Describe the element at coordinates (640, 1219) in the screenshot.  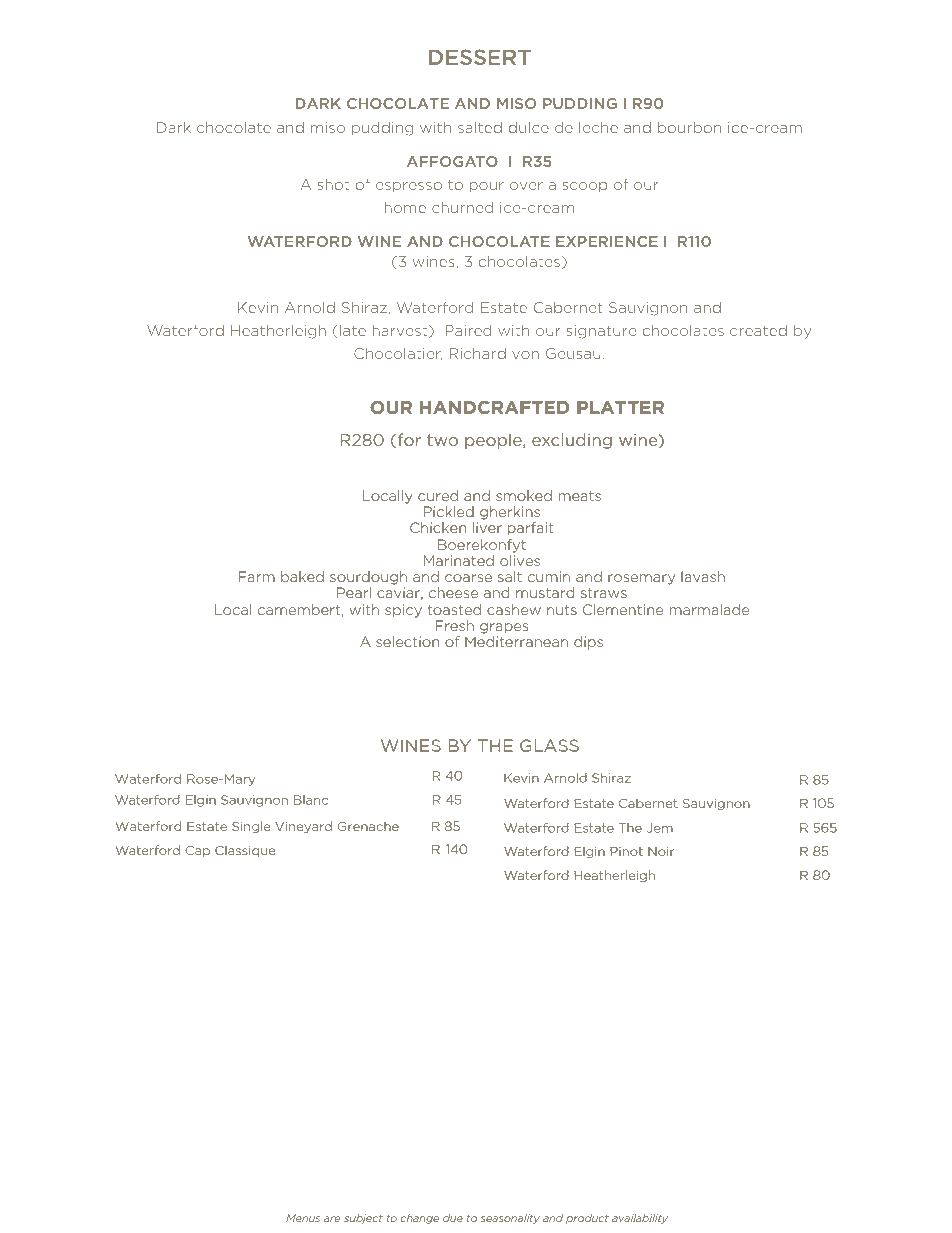
I see `availability` at that location.
